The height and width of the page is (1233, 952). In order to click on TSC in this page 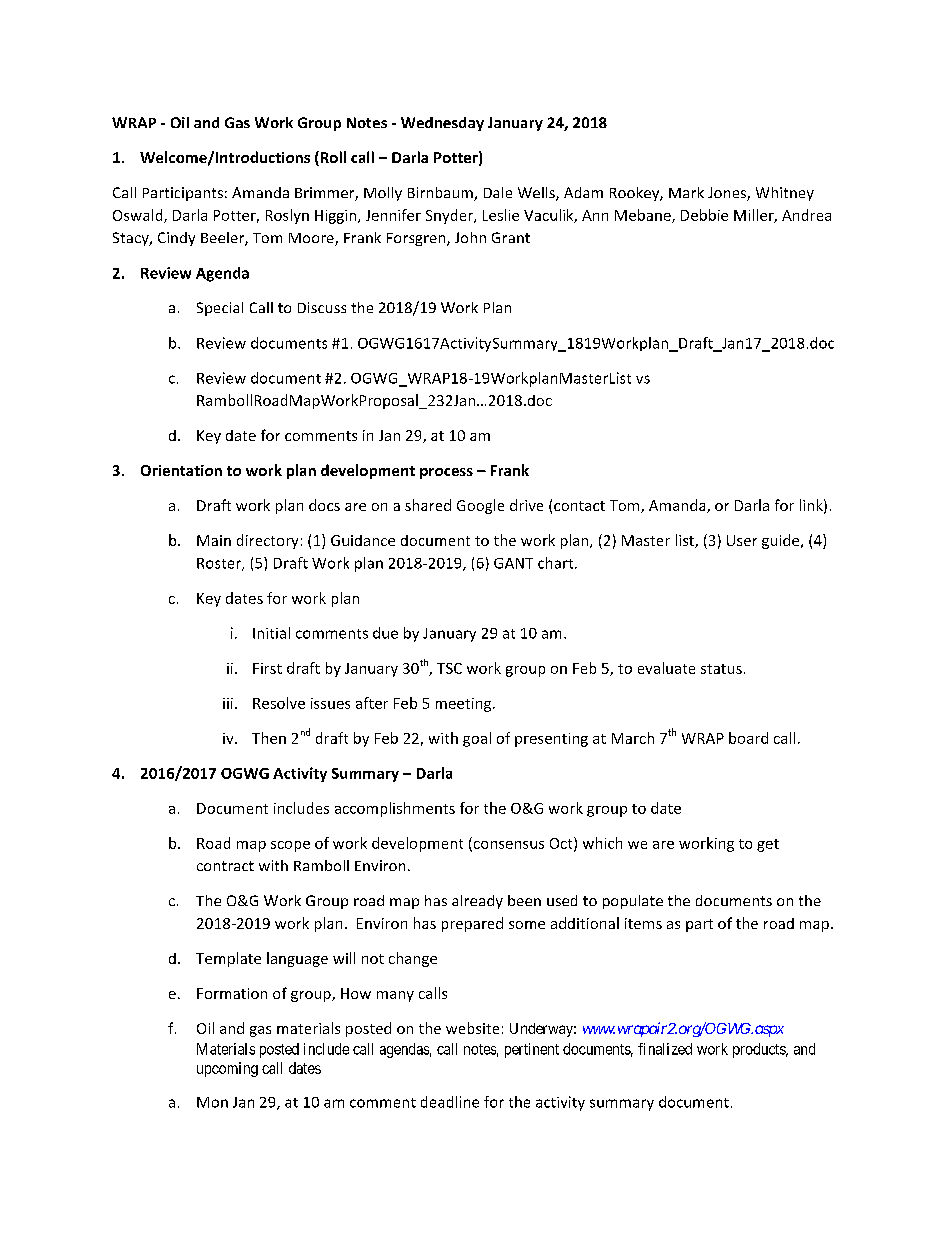, I will do `click(449, 668)`.
